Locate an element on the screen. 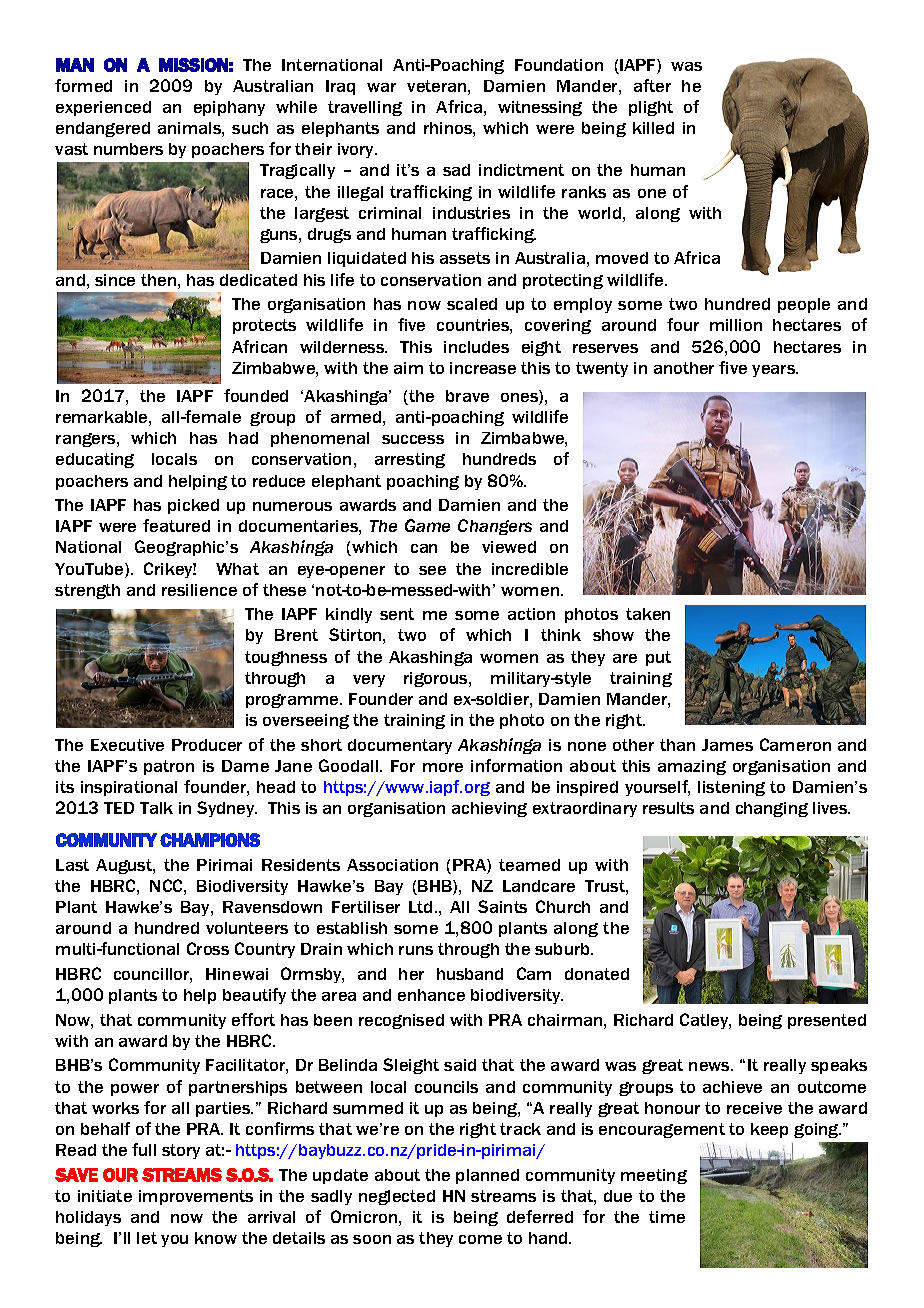  years is located at coordinates (775, 371).
